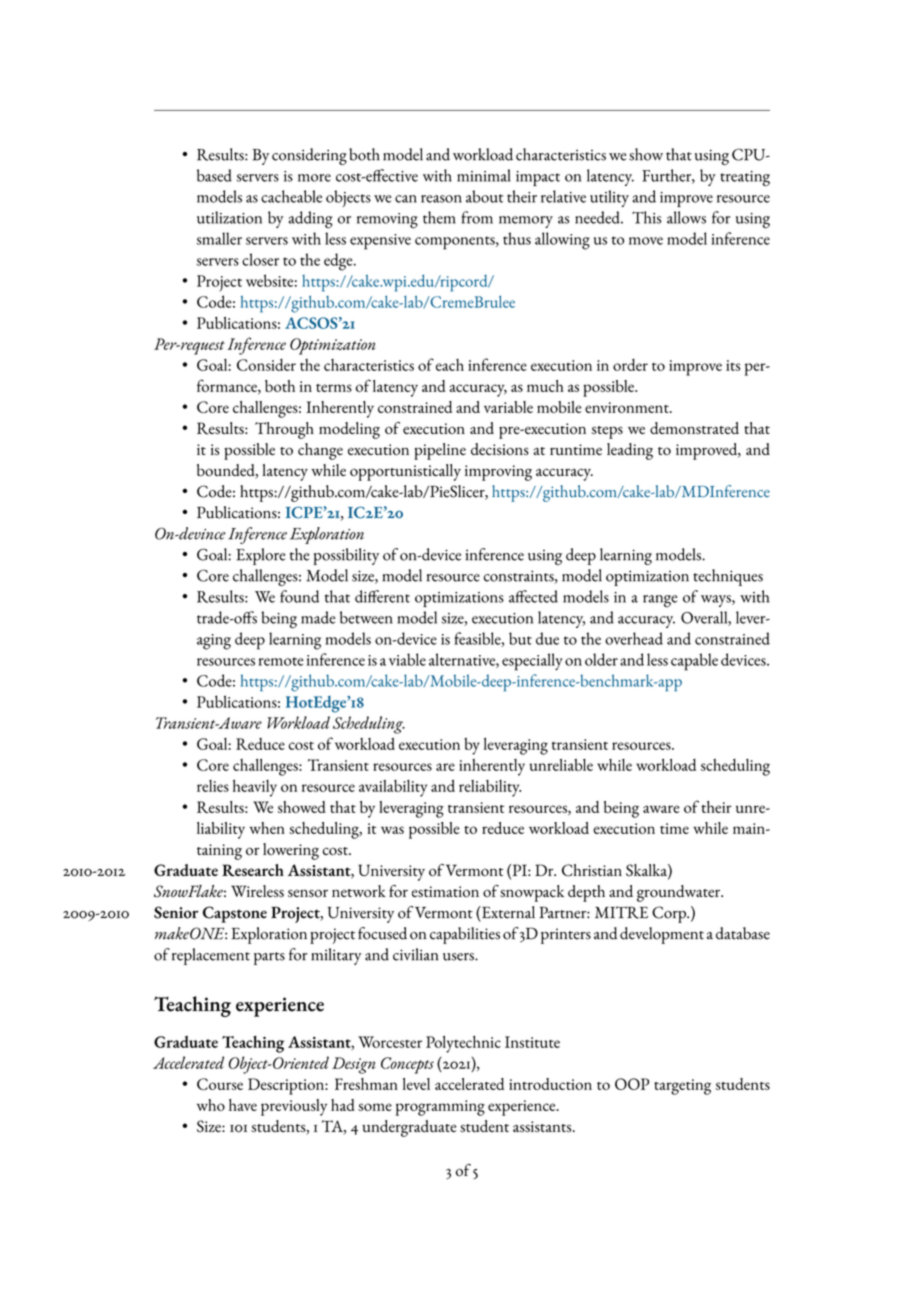 The height and width of the screenshot is (1308, 924). I want to click on utilization, so click(229, 217).
